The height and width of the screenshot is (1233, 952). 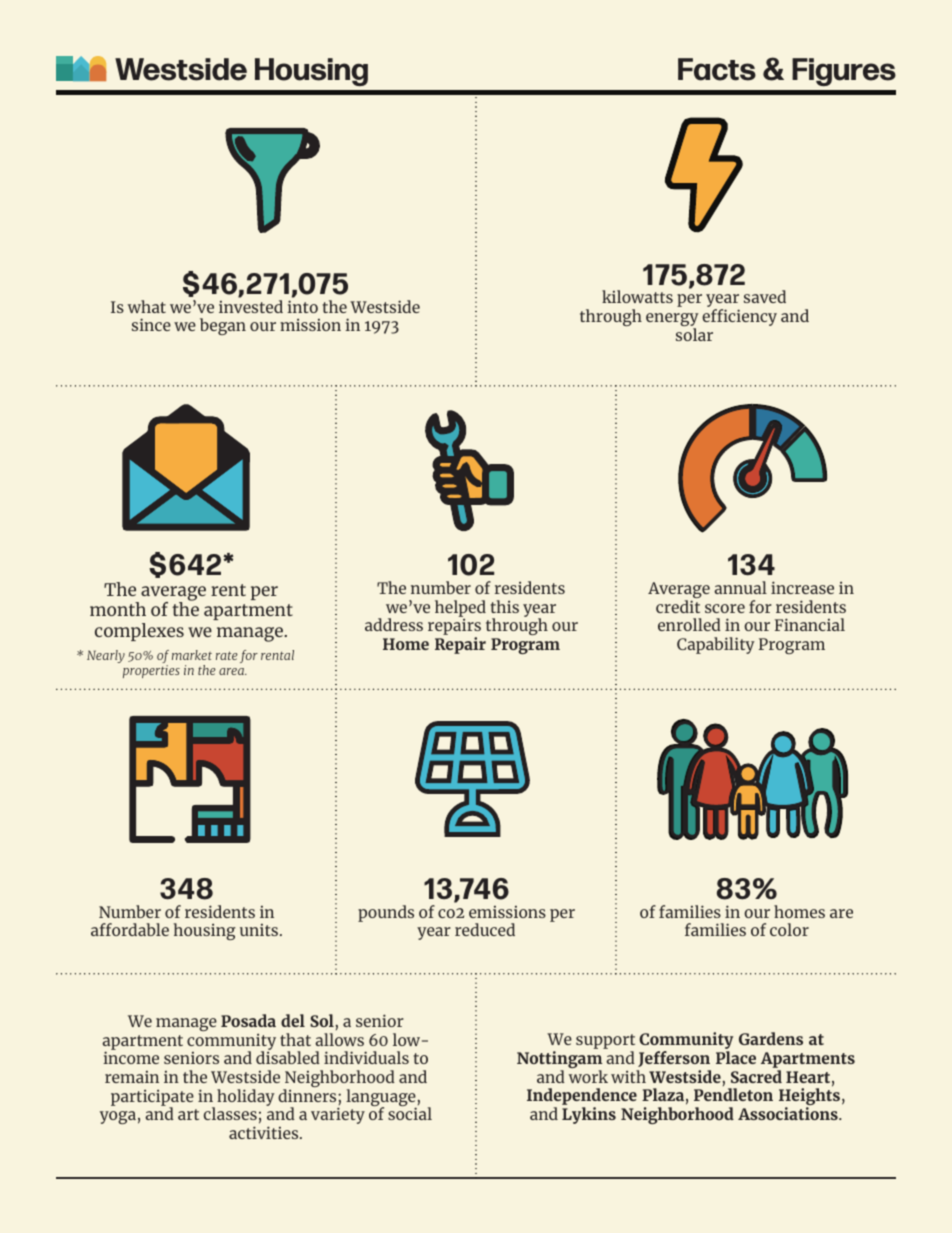 I want to click on Facts, so click(x=717, y=69).
